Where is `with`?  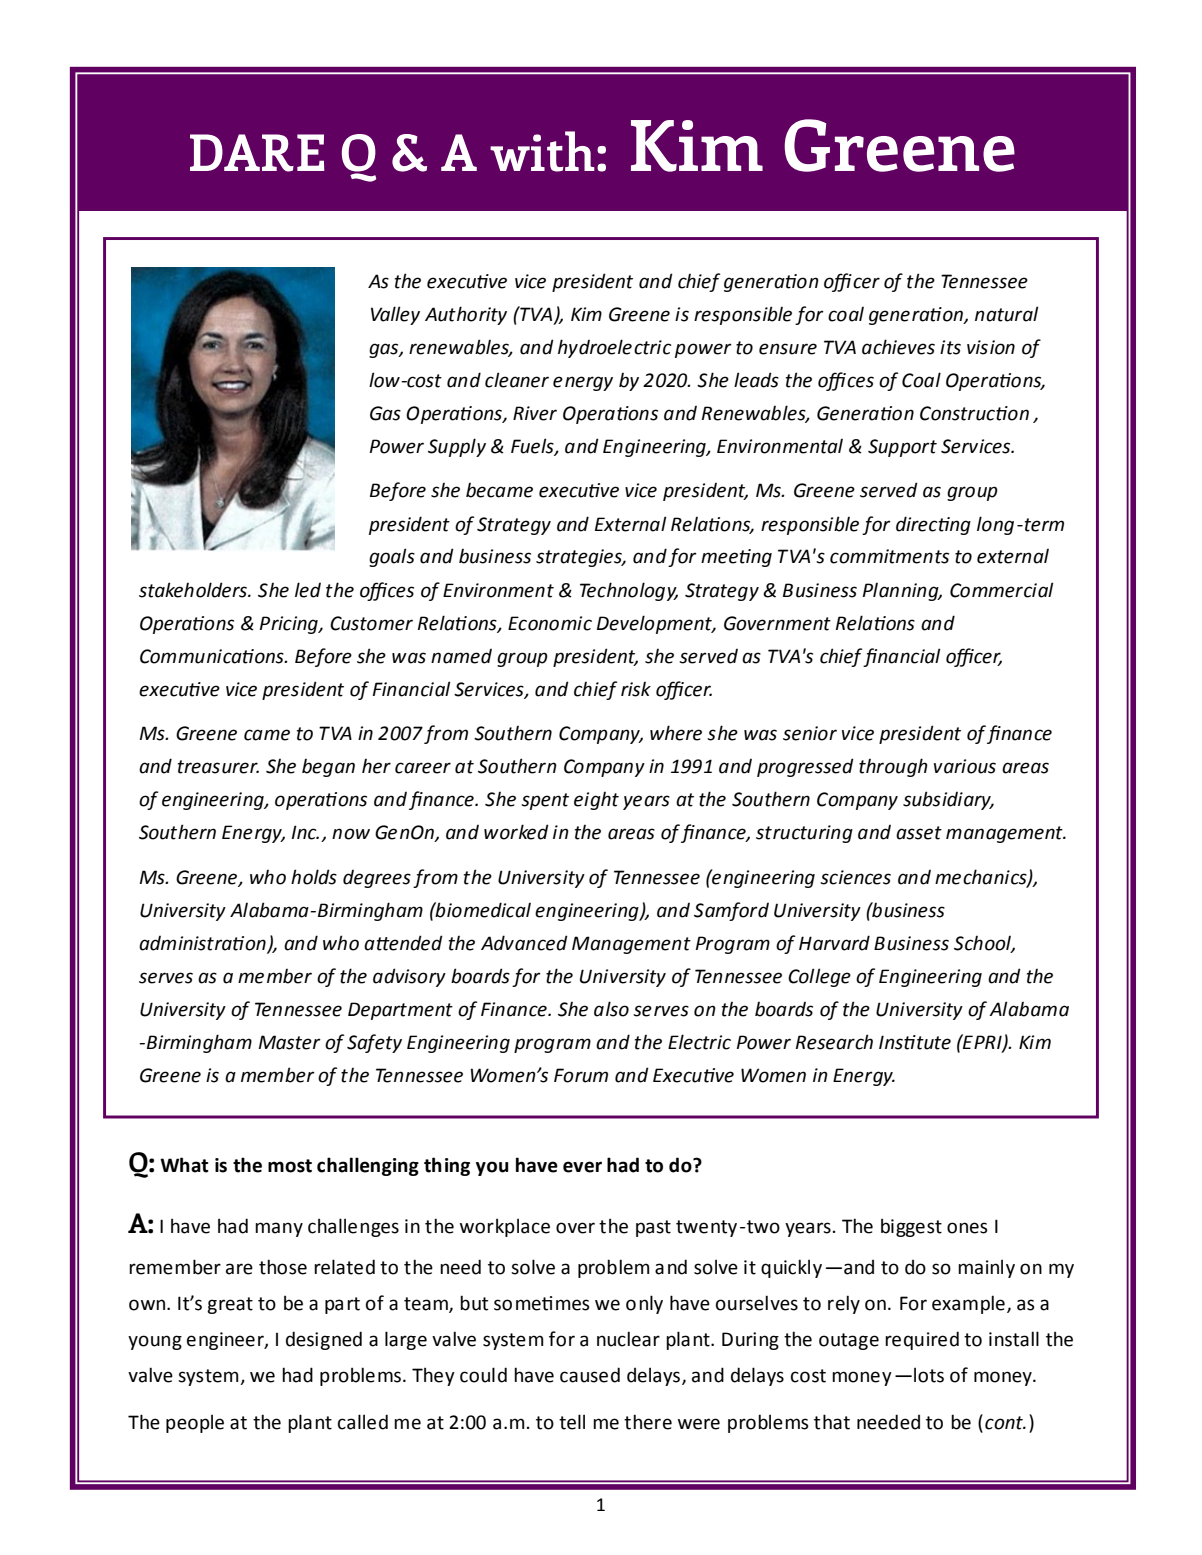 with is located at coordinates (542, 151).
